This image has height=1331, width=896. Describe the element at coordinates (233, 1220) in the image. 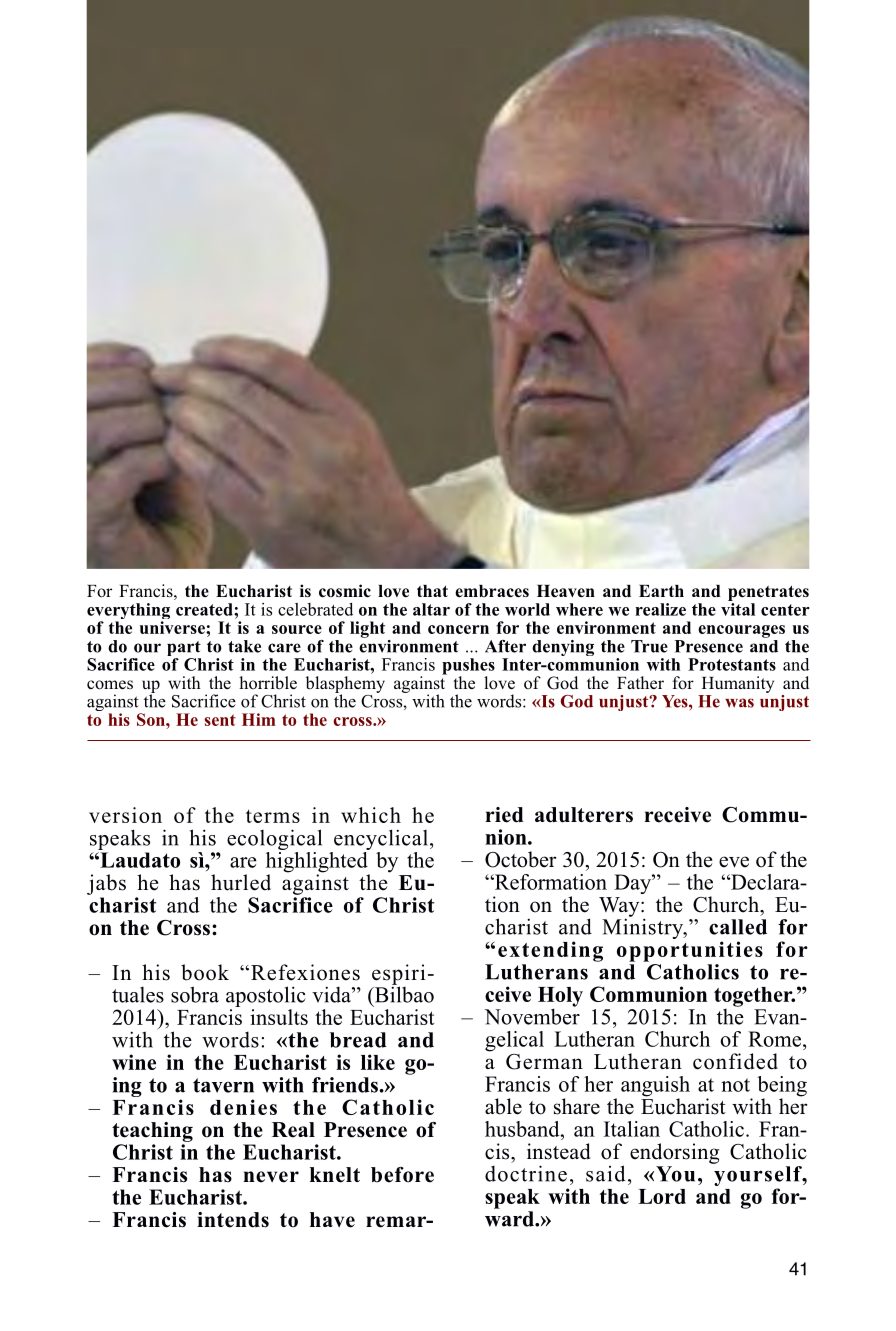

I see `intends` at that location.
